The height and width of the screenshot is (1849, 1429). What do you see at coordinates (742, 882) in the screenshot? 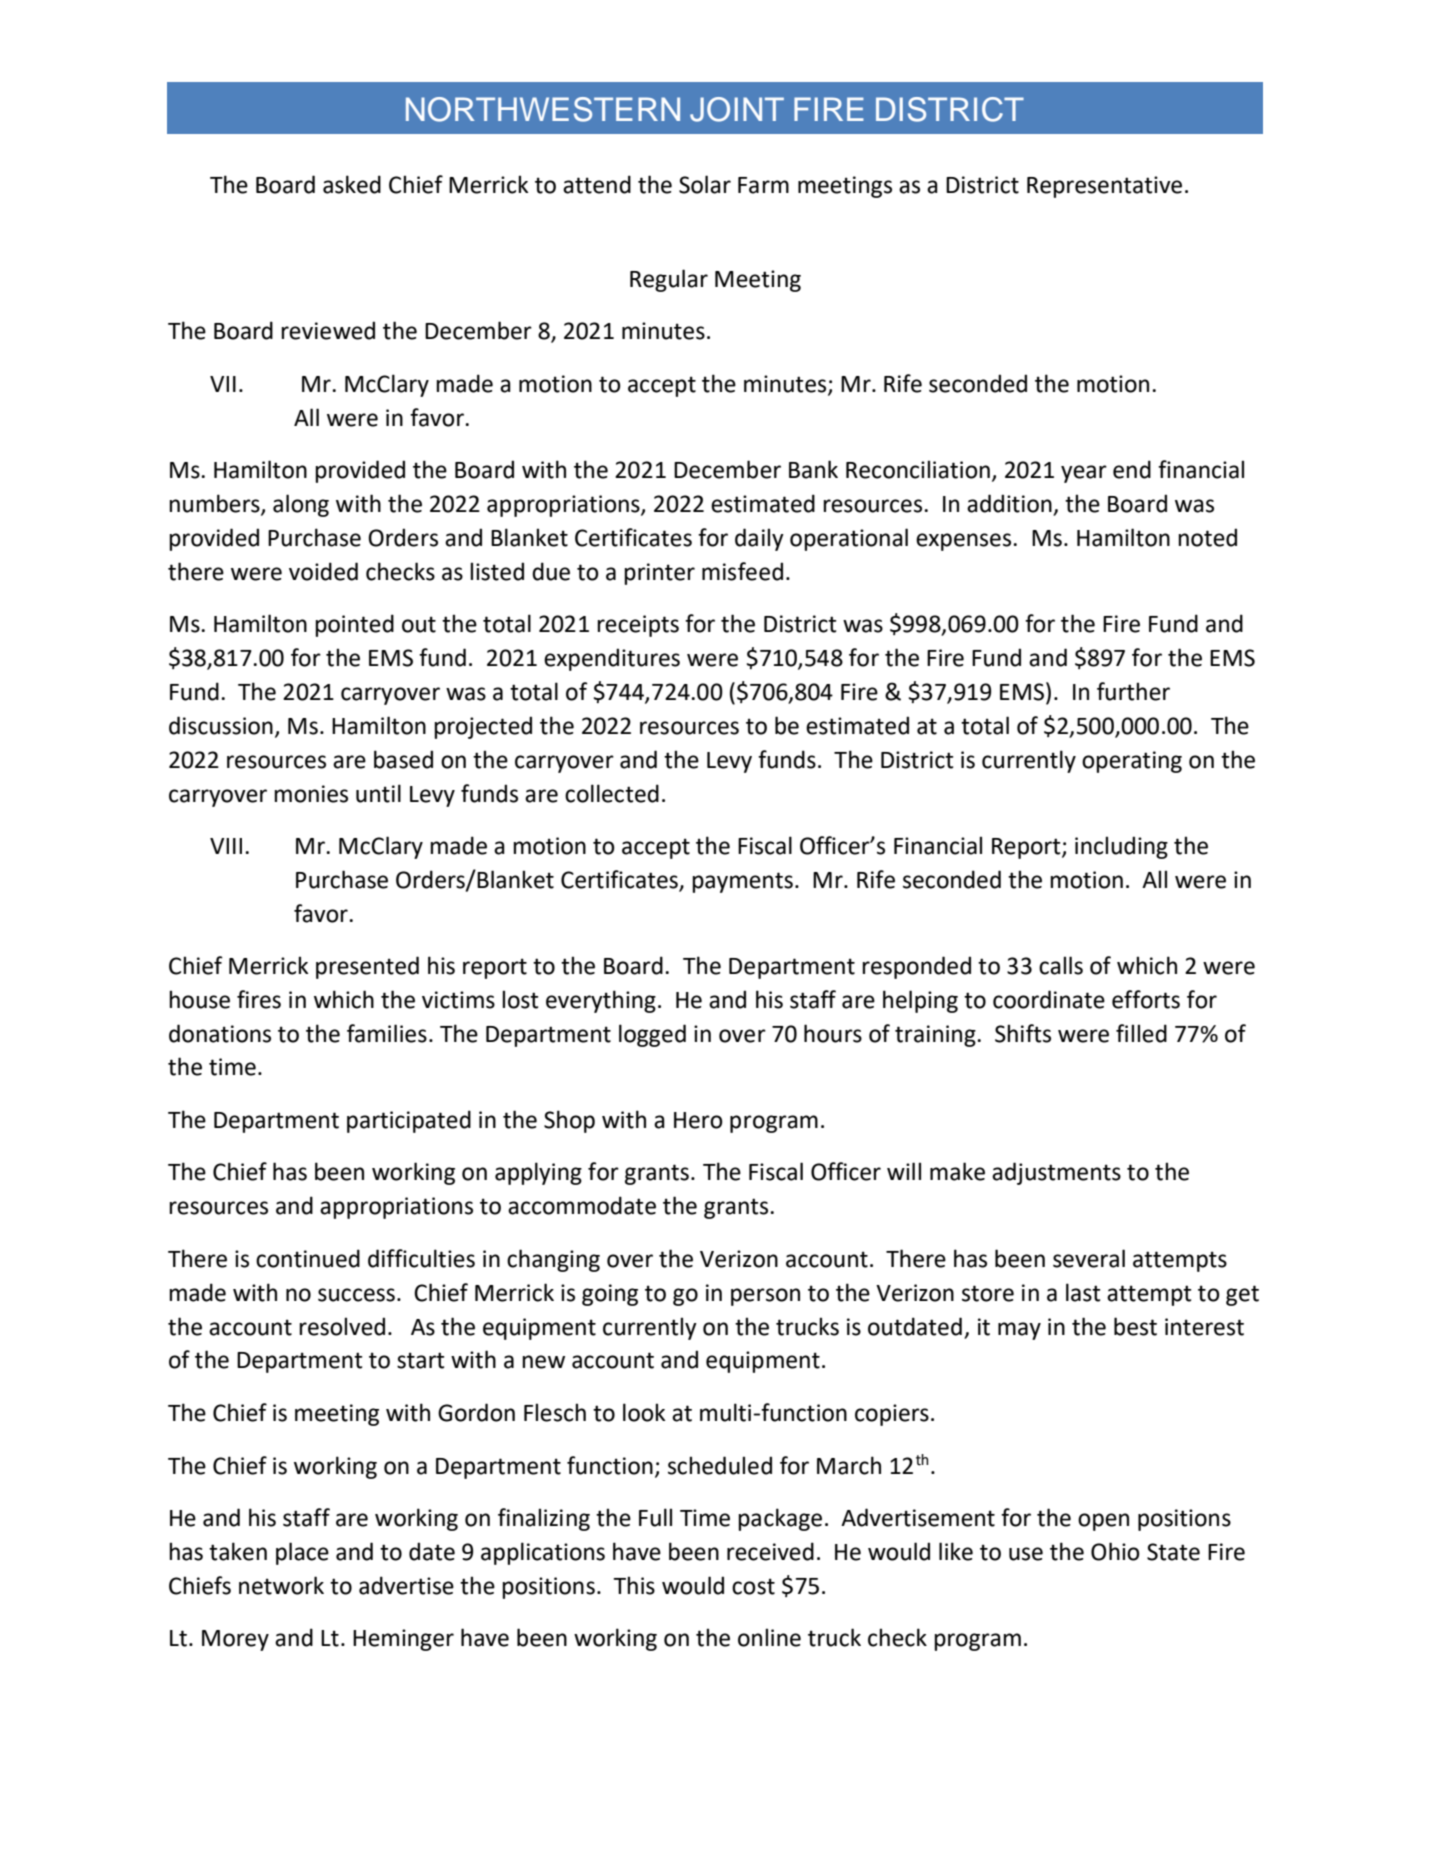
I see `payments` at bounding box center [742, 882].
